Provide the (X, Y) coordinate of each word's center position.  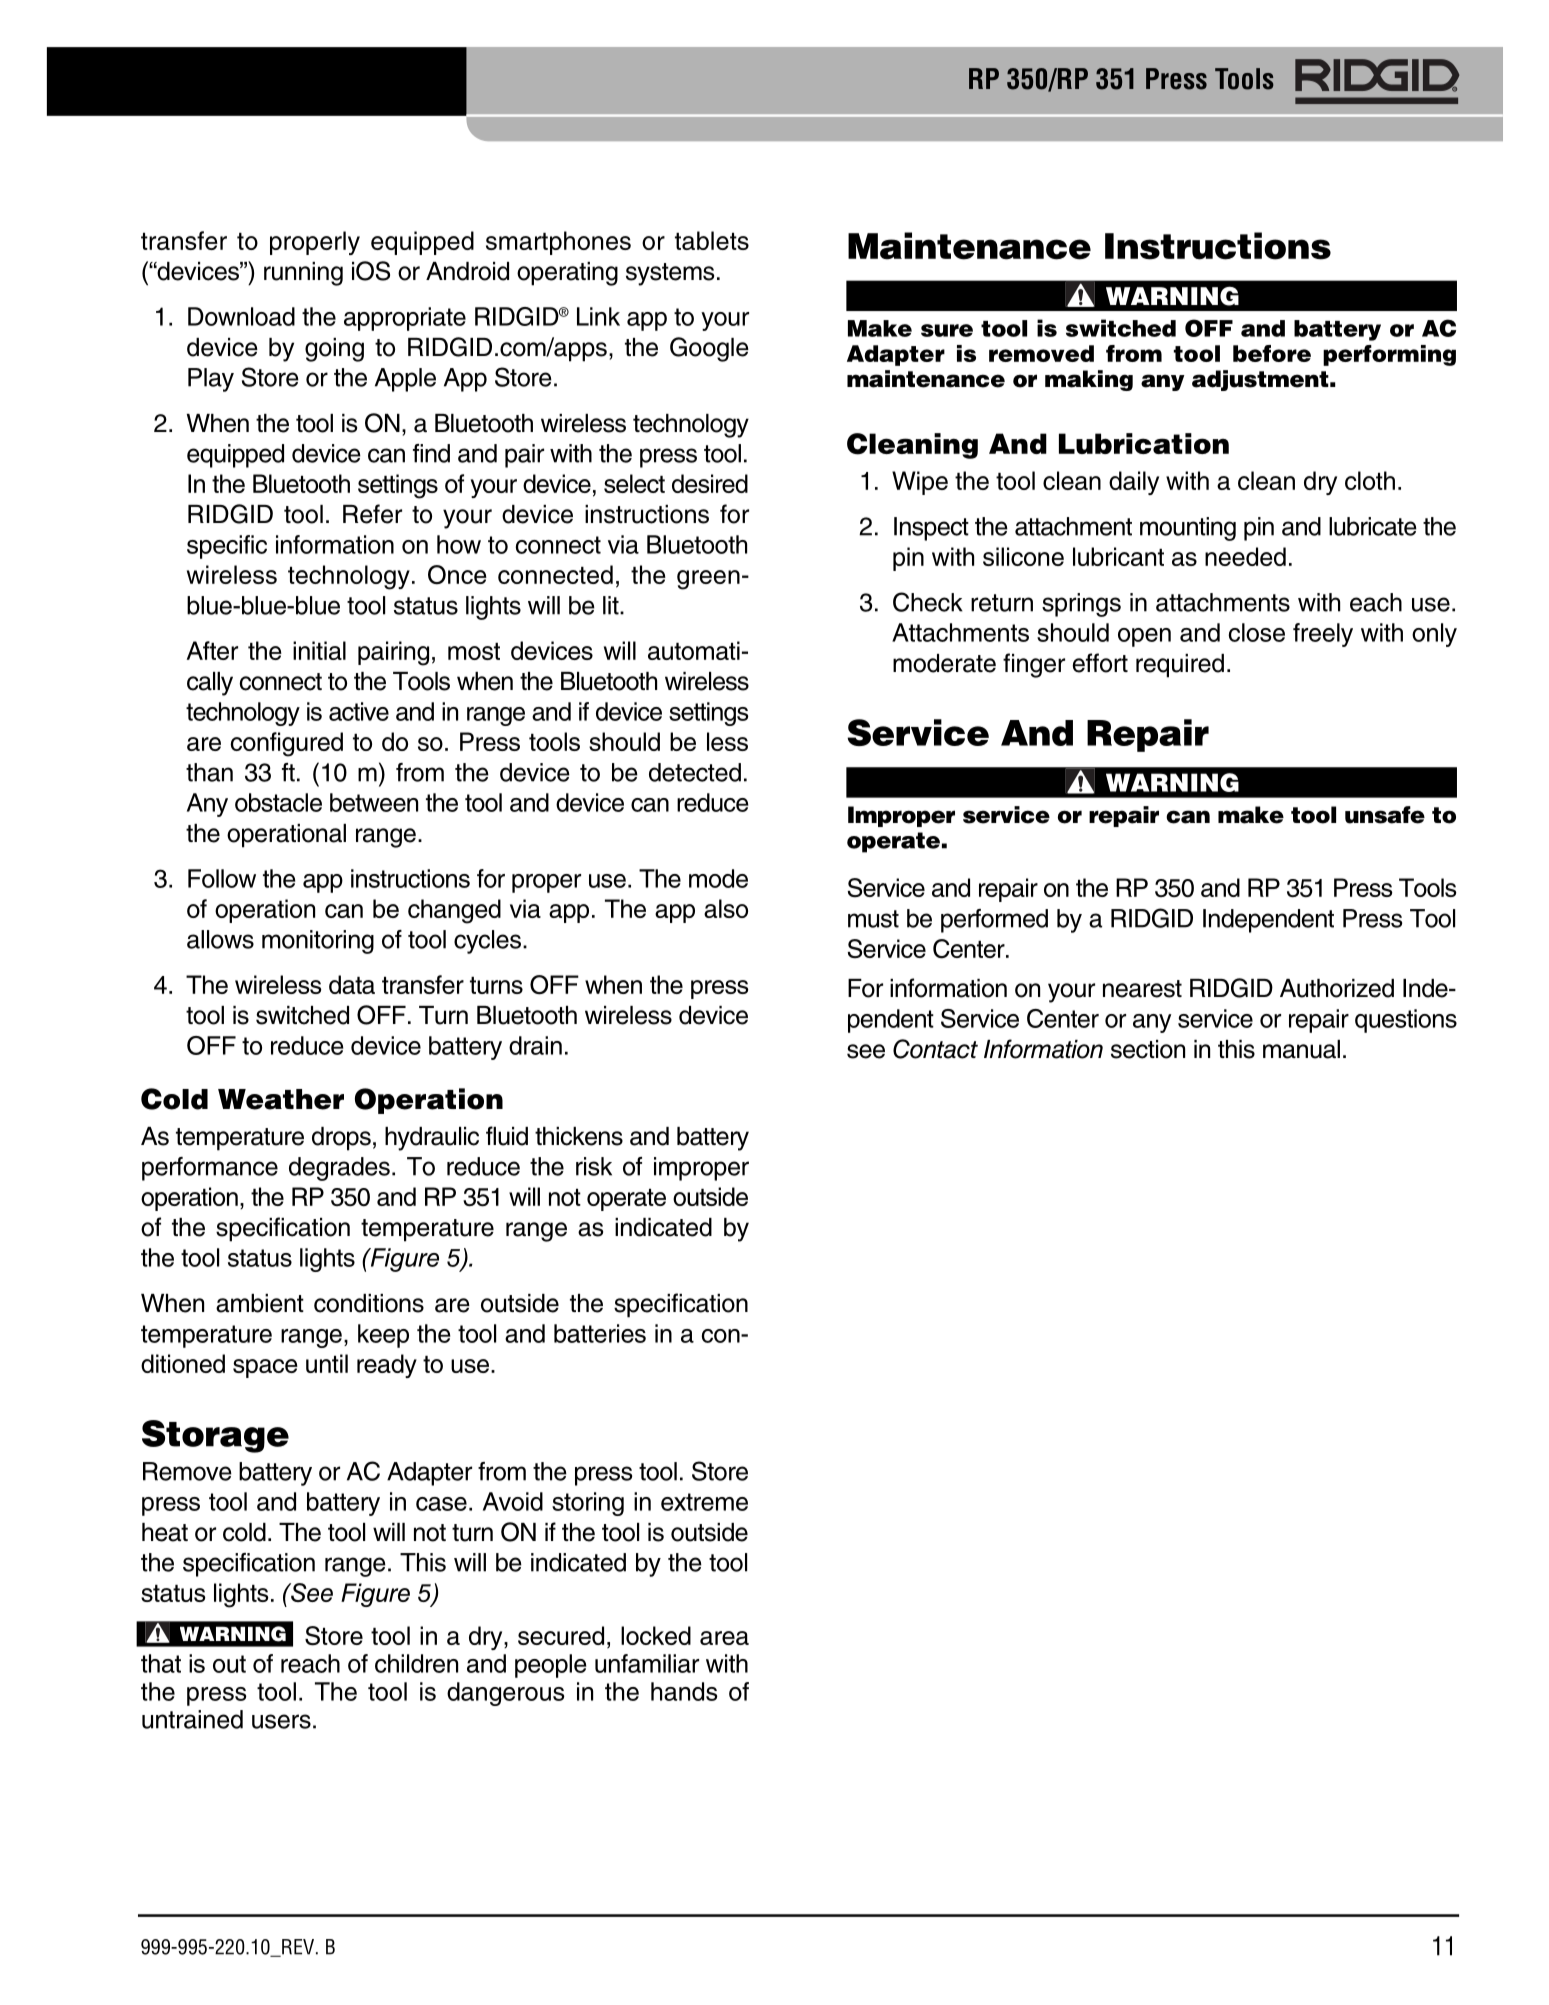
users (281, 1721)
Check (928, 602)
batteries (600, 1333)
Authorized (1337, 988)
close (1257, 632)
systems (670, 274)
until (327, 1363)
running (303, 274)
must (873, 919)
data (352, 984)
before (1272, 353)
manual (1301, 1049)
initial (319, 650)
